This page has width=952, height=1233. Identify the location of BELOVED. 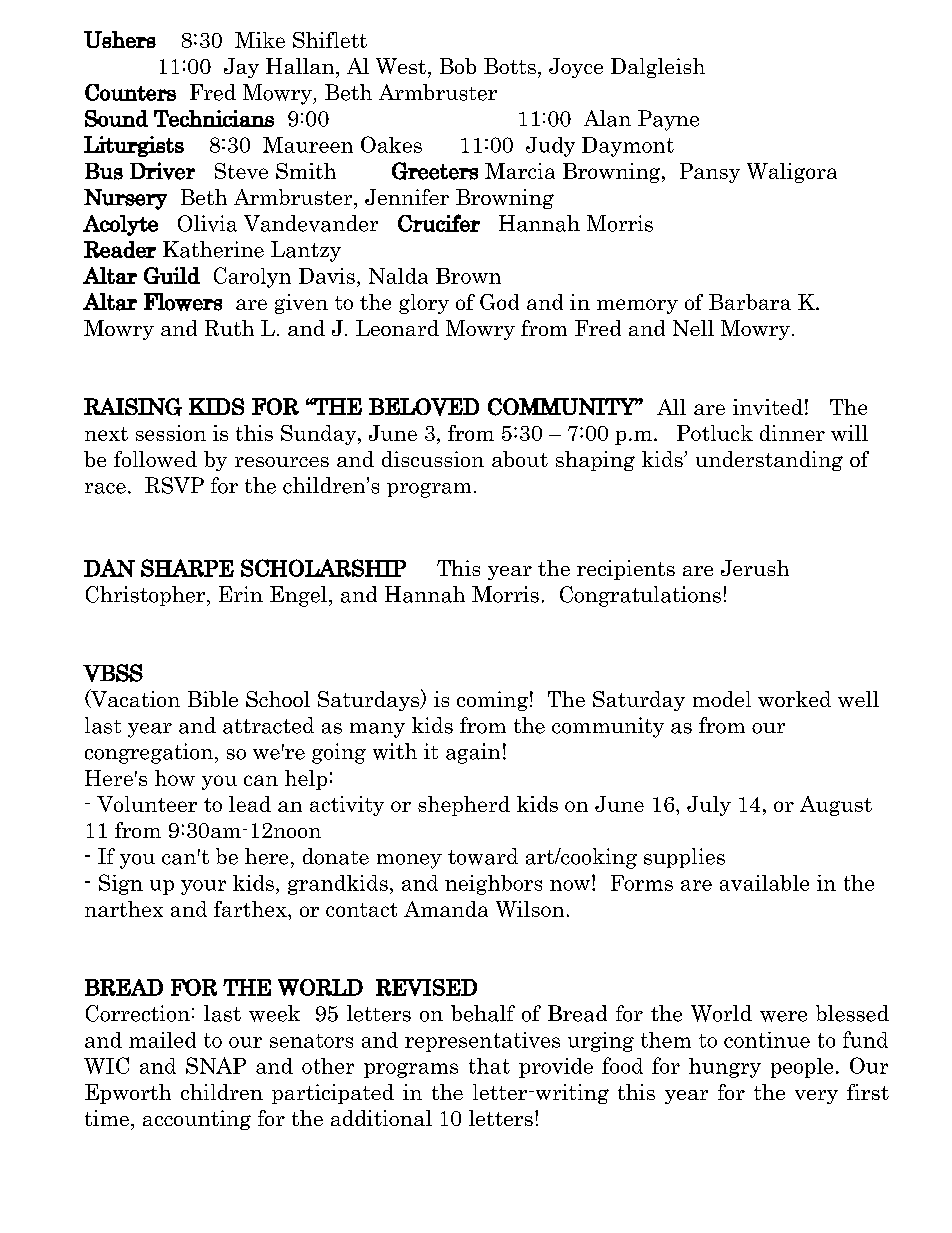
(424, 407).
